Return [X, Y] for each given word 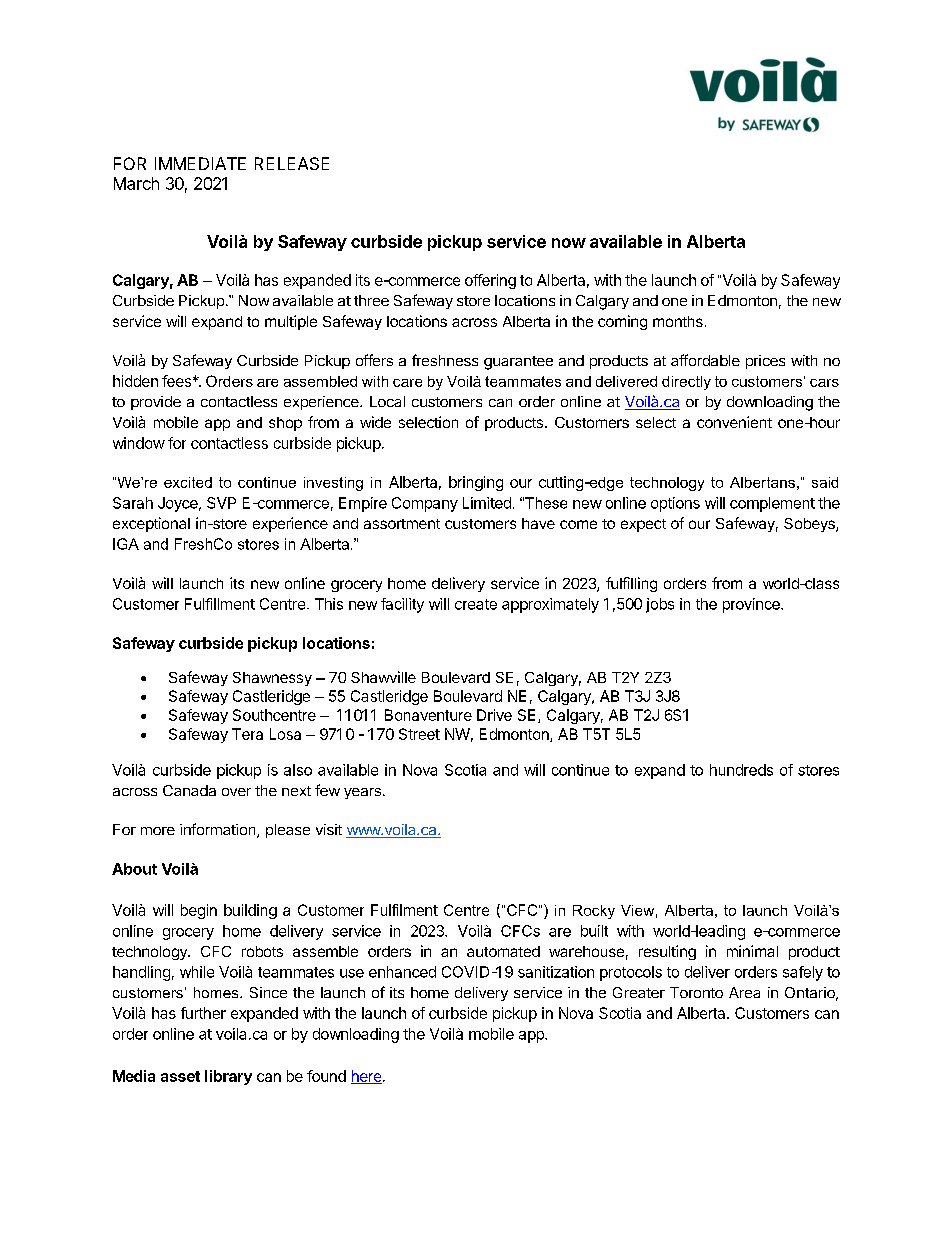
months [678, 321]
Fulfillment [220, 604]
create [476, 604]
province [752, 605]
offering [490, 281]
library [228, 1077]
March [136, 183]
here [366, 1077]
